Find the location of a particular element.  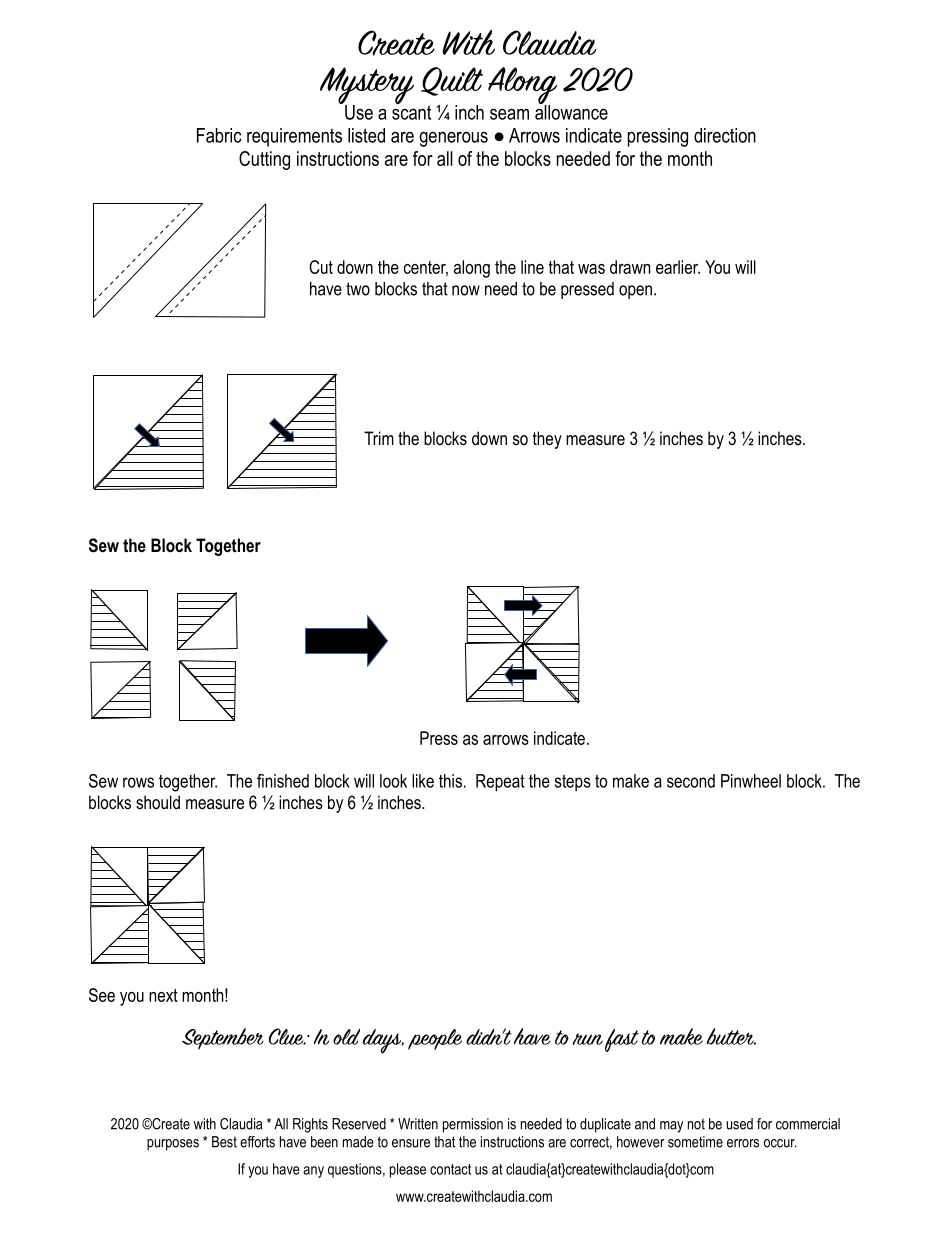

this is located at coordinates (450, 781).
